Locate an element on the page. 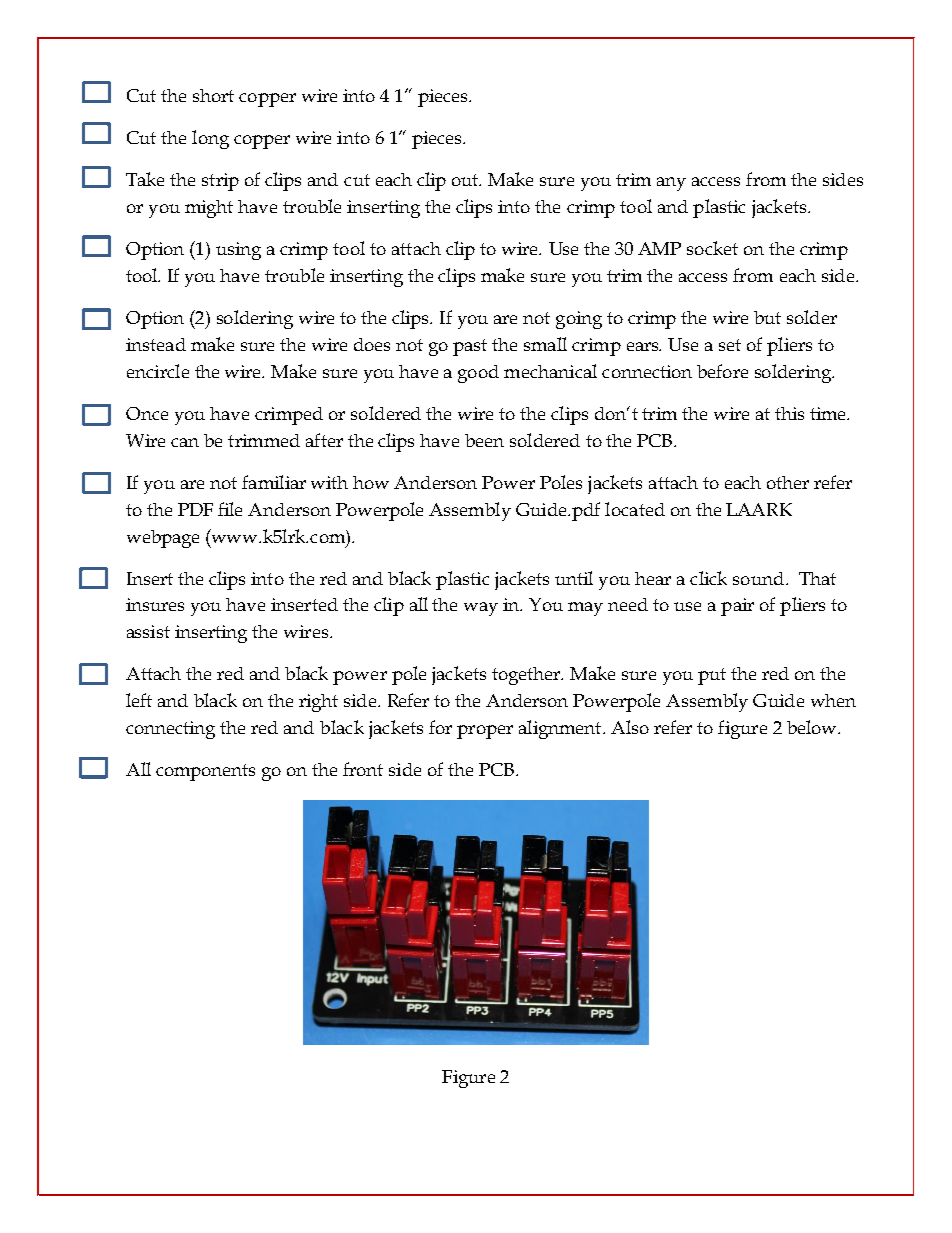 Image resolution: width=952 pixels, height=1233 pixels. short is located at coordinates (213, 95).
